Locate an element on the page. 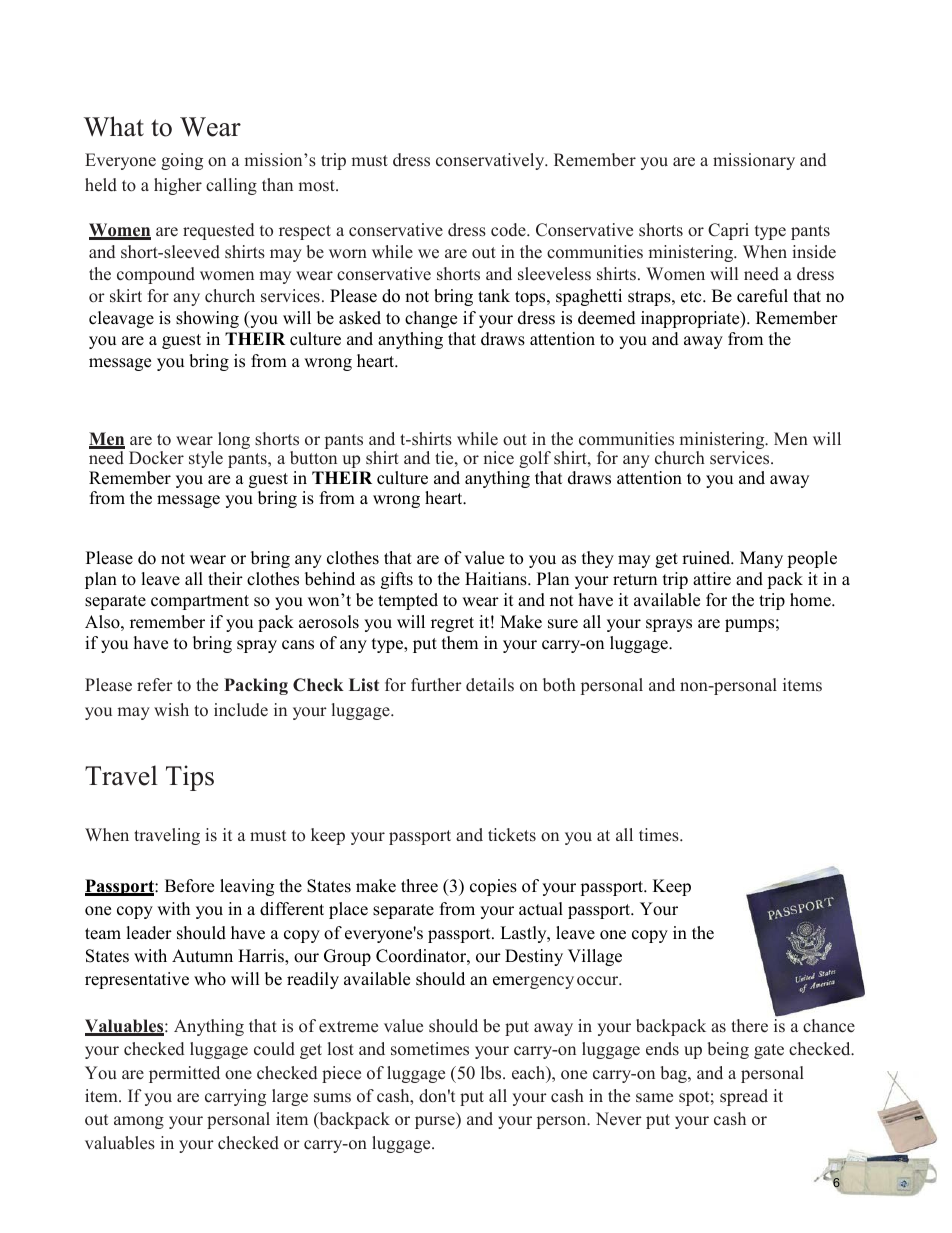  going is located at coordinates (182, 161).
